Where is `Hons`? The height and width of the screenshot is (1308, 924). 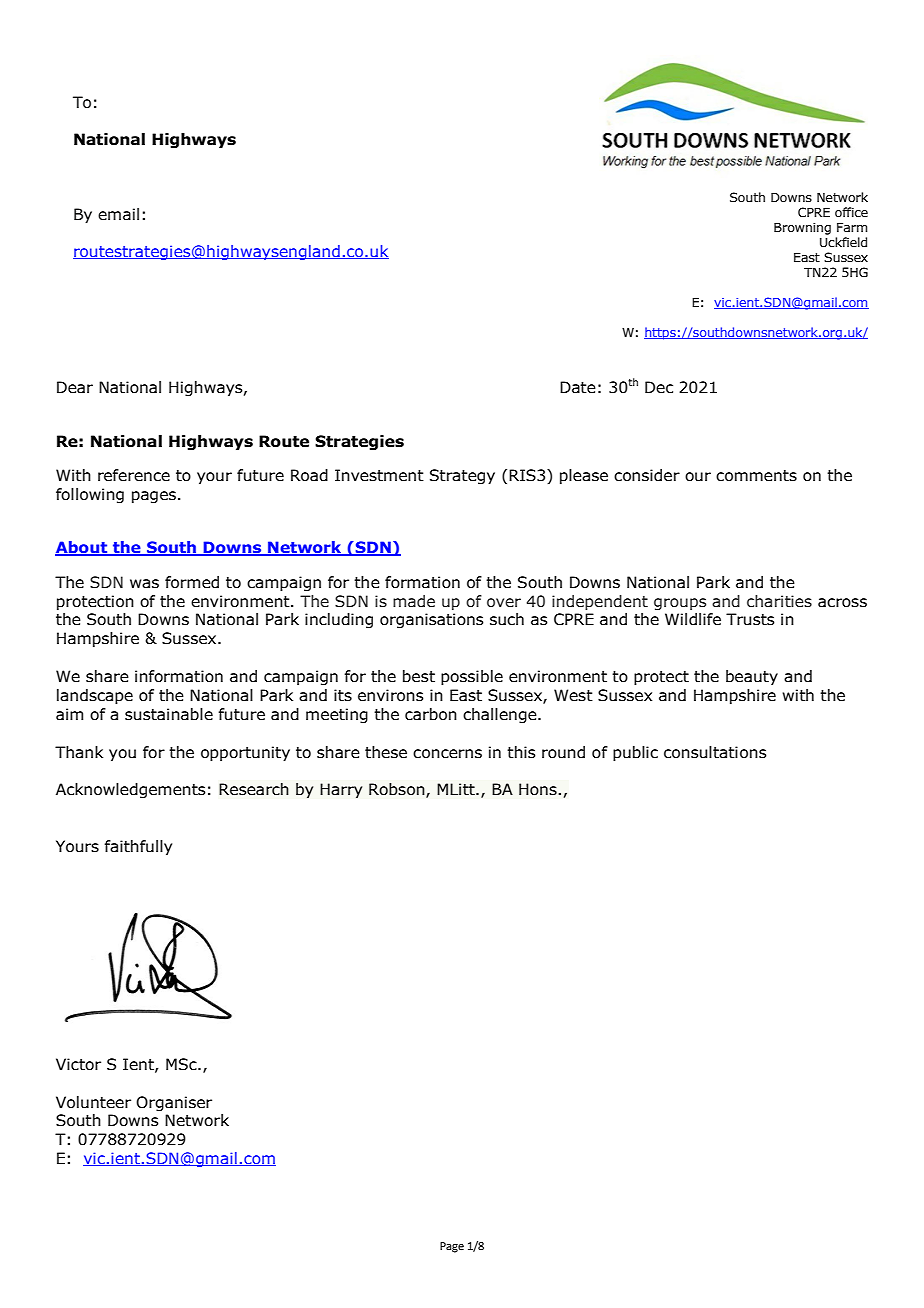
Hons is located at coordinates (539, 789).
